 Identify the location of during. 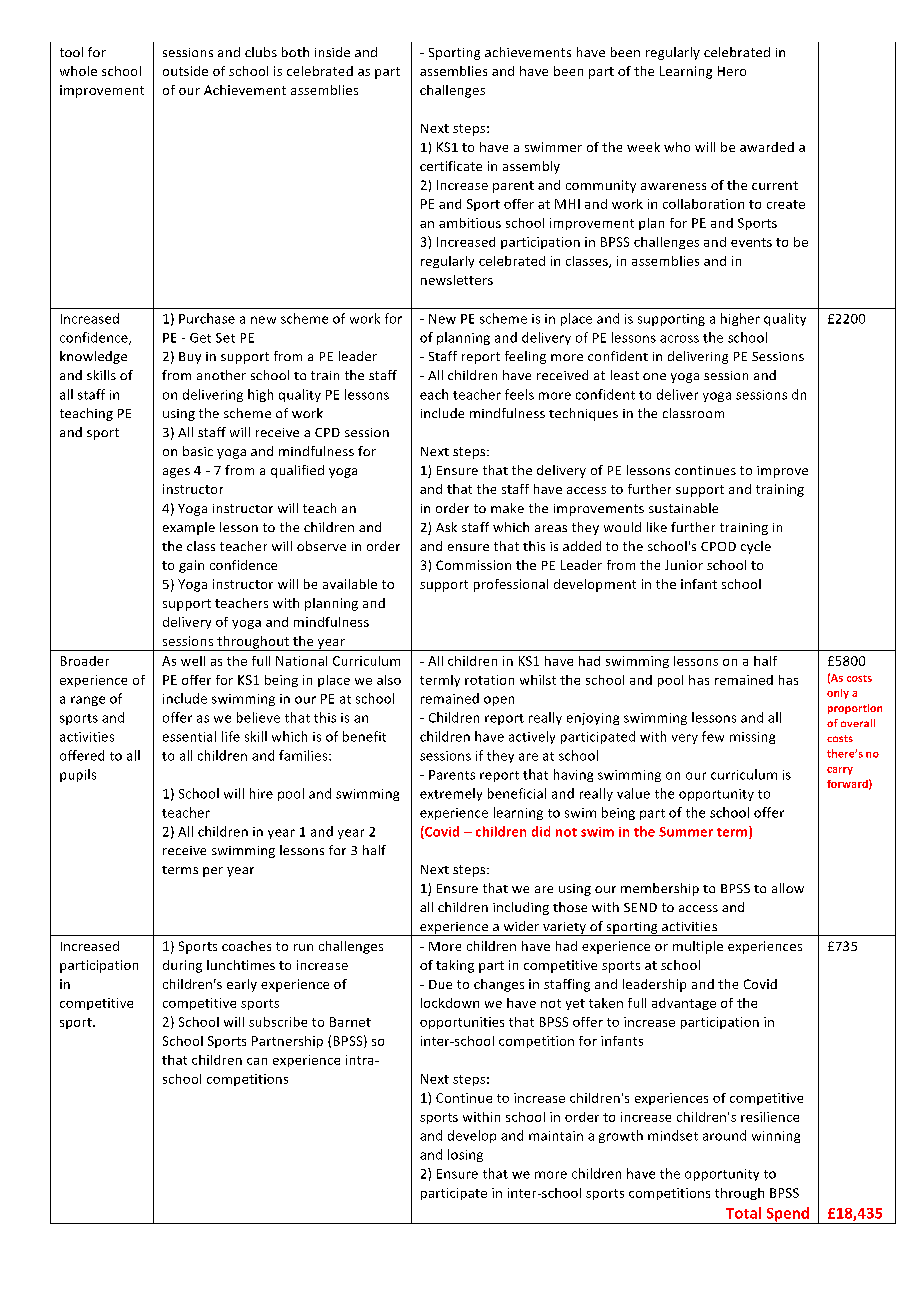
(182, 966).
